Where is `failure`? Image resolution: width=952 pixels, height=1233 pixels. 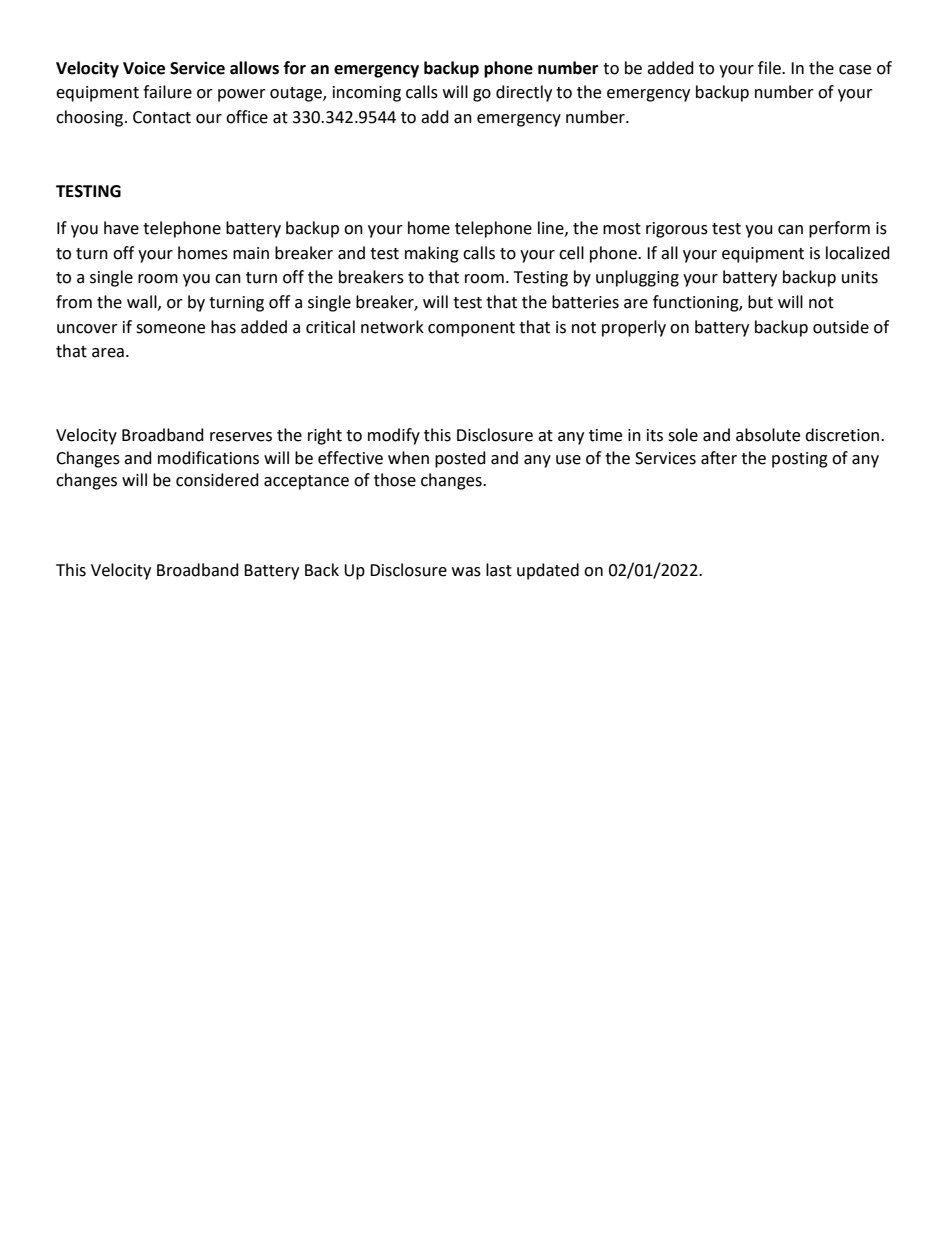 failure is located at coordinates (167, 92).
